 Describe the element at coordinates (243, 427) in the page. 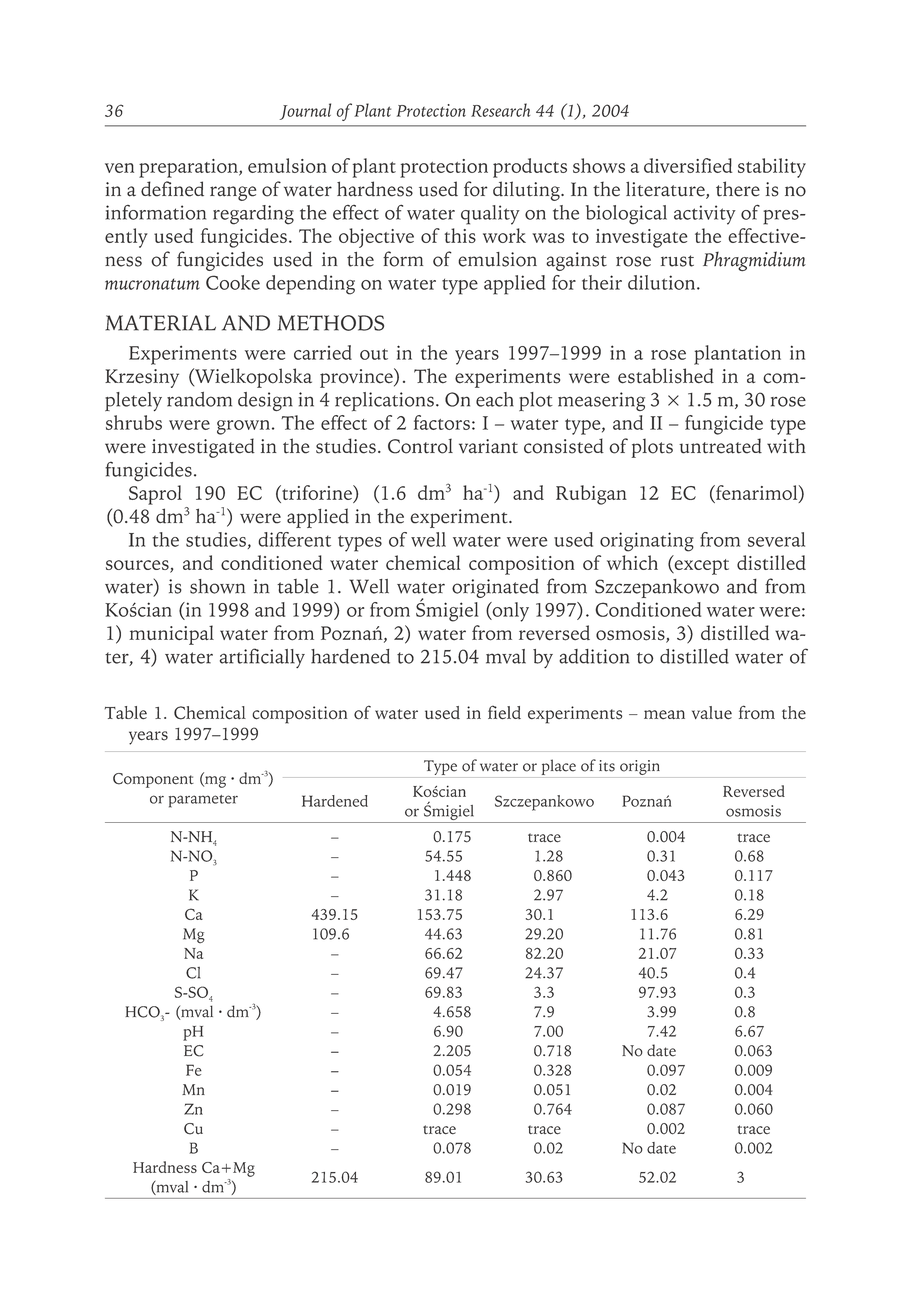

I see `grown` at that location.
